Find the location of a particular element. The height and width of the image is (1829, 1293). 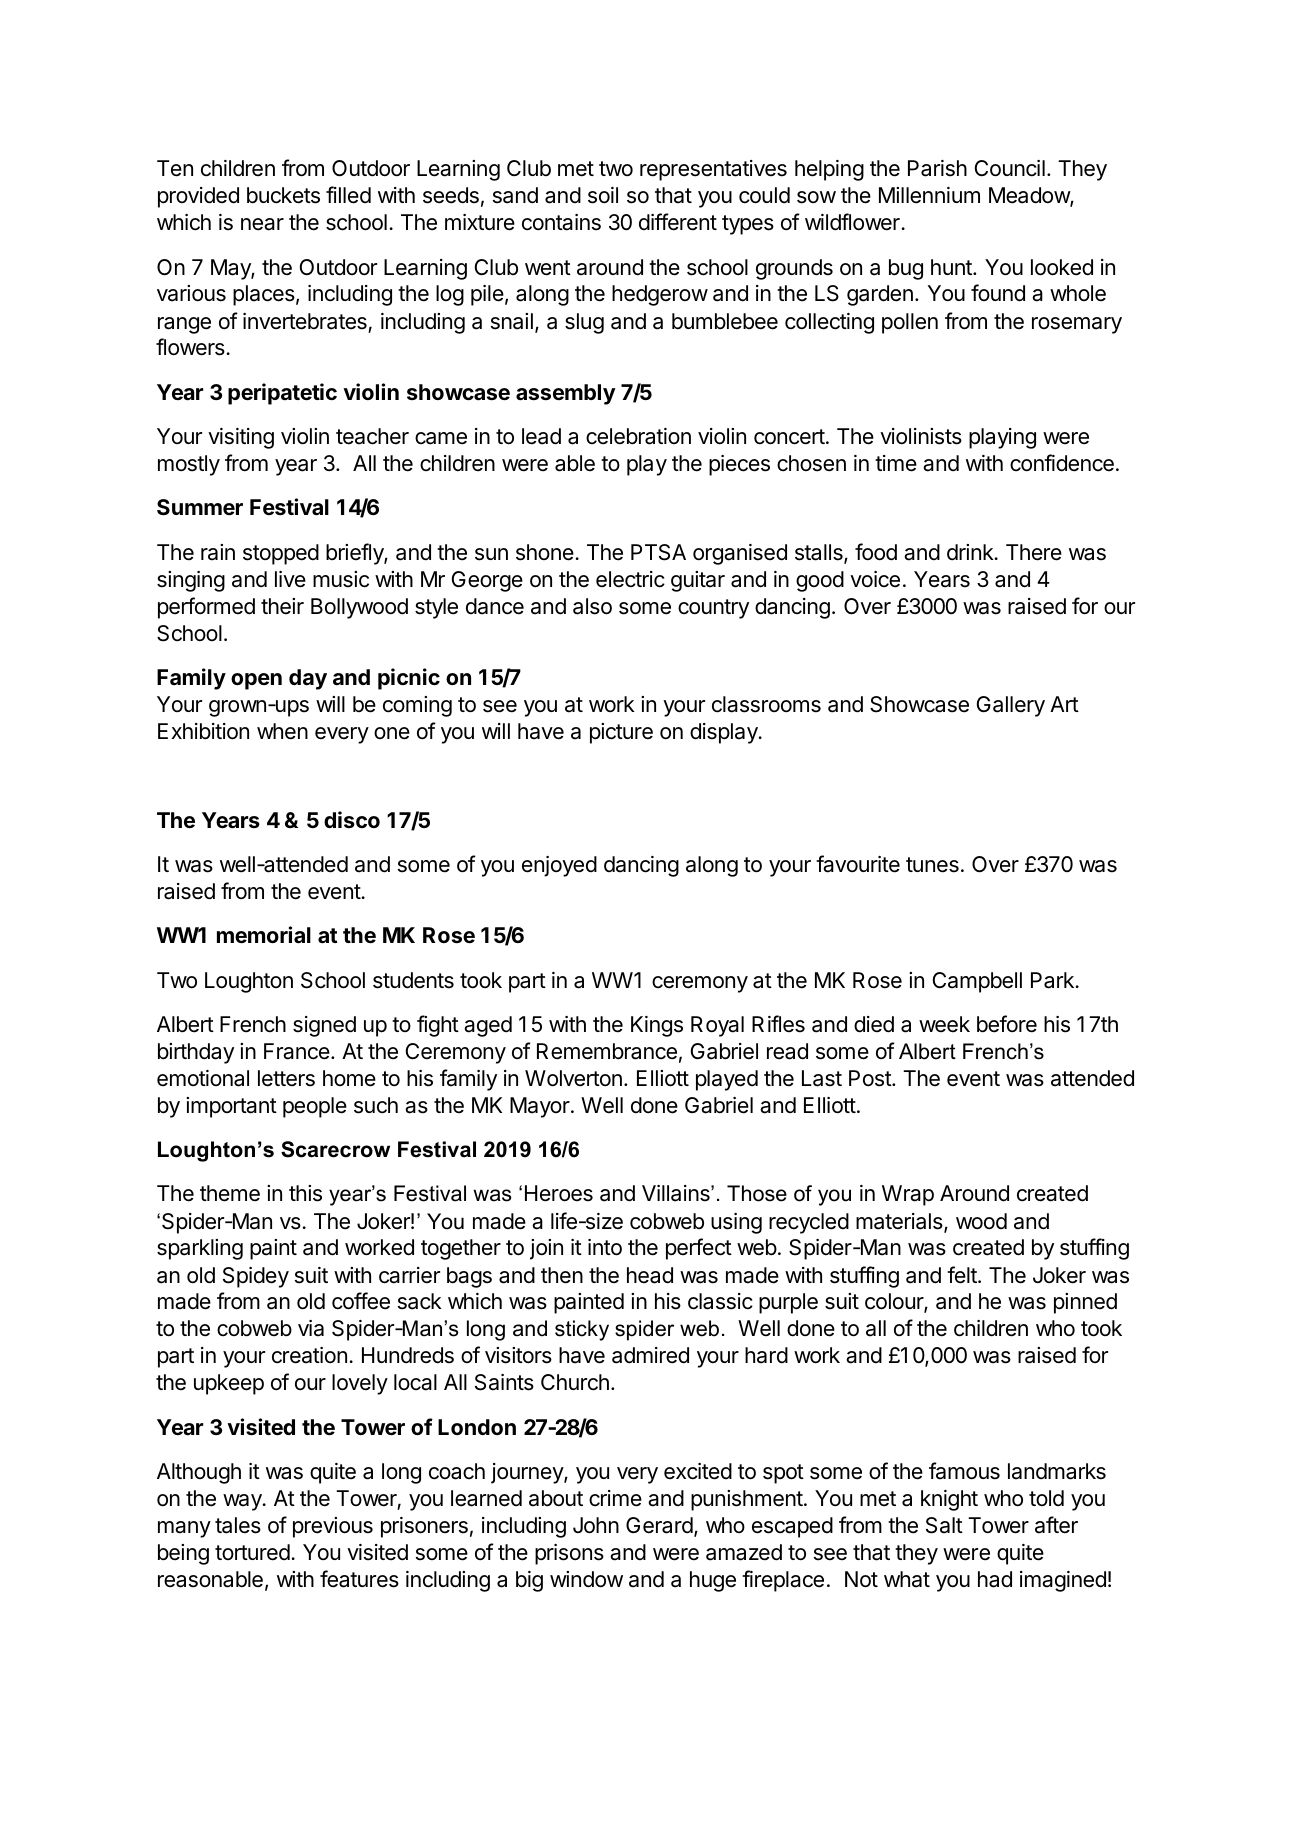

Gallery is located at coordinates (1011, 706).
